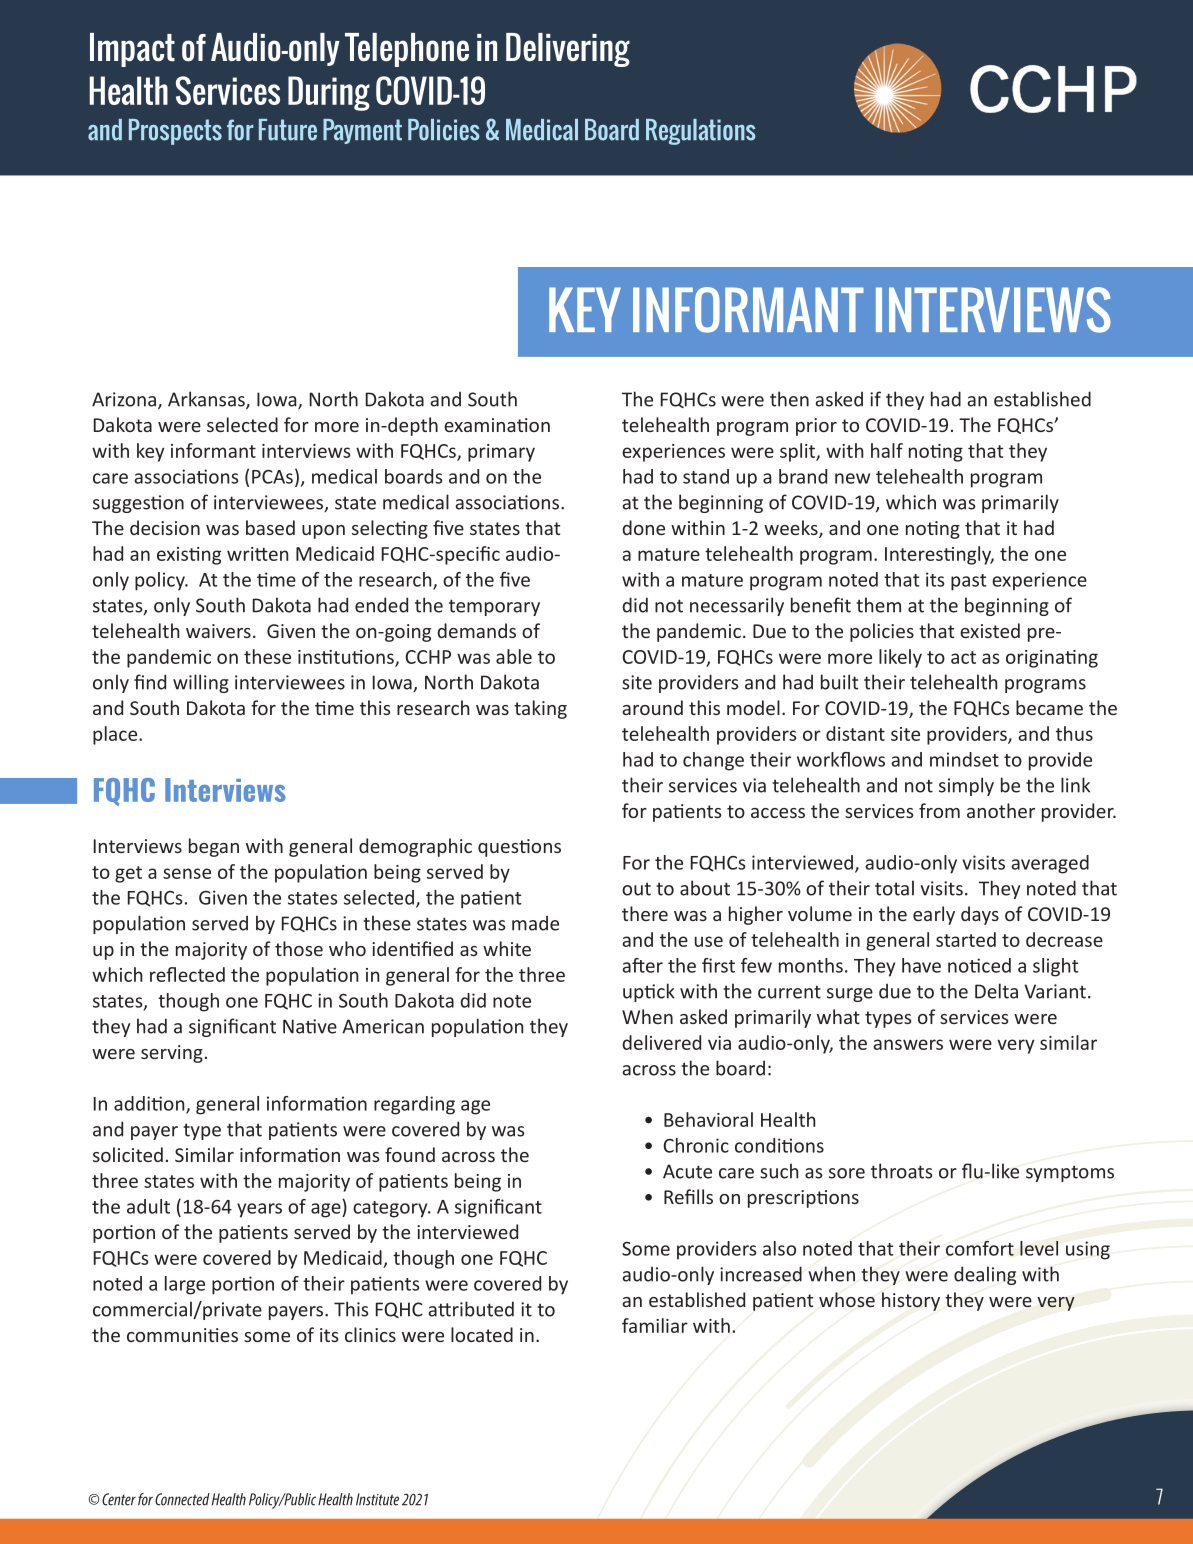 The height and width of the document is (1544, 1193). What do you see at coordinates (701, 132) in the document?
I see `Regulations` at bounding box center [701, 132].
